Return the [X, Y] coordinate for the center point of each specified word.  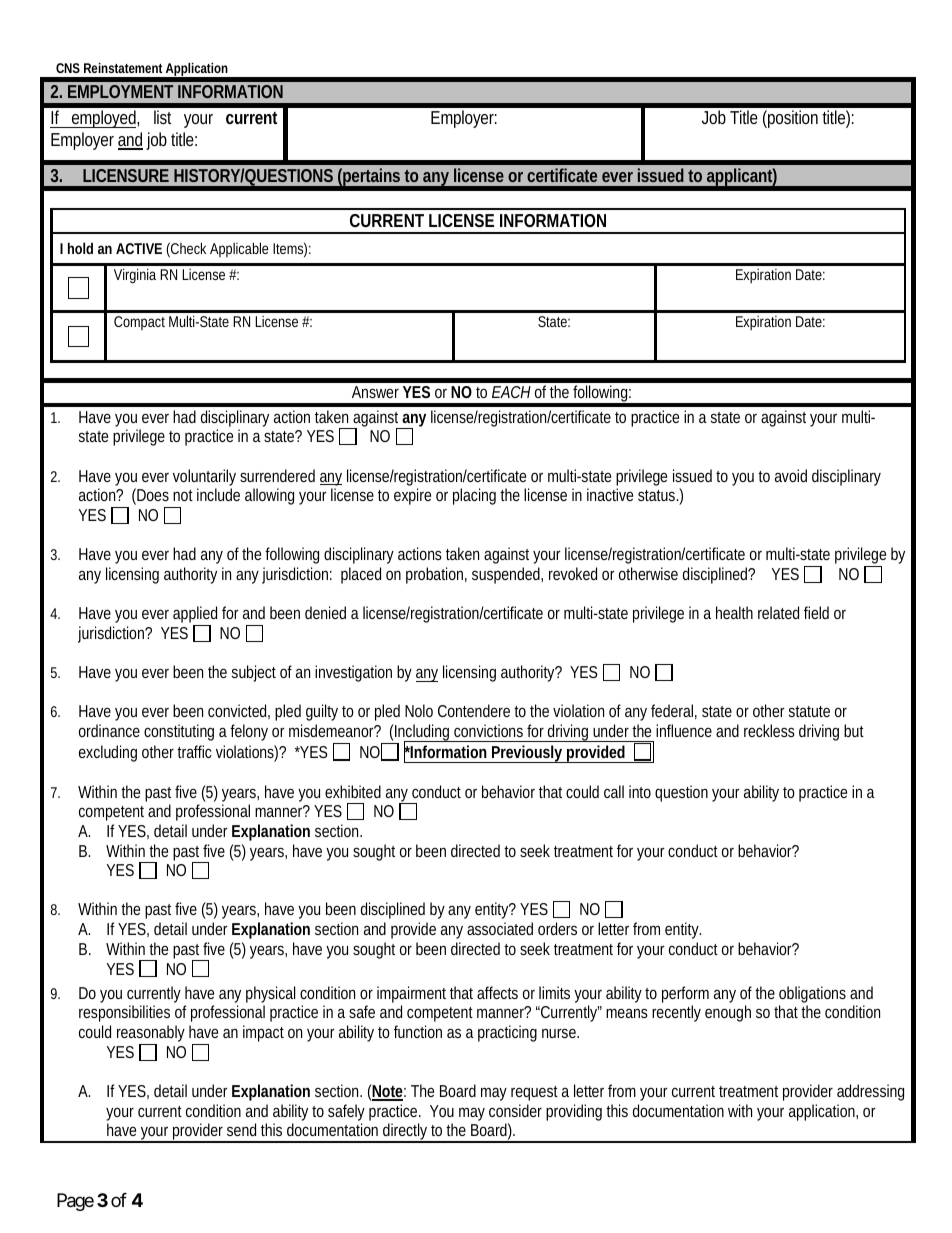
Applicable [239, 249]
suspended [507, 575]
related [778, 612]
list [162, 117]
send [241, 1129]
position [792, 119]
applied [195, 616]
